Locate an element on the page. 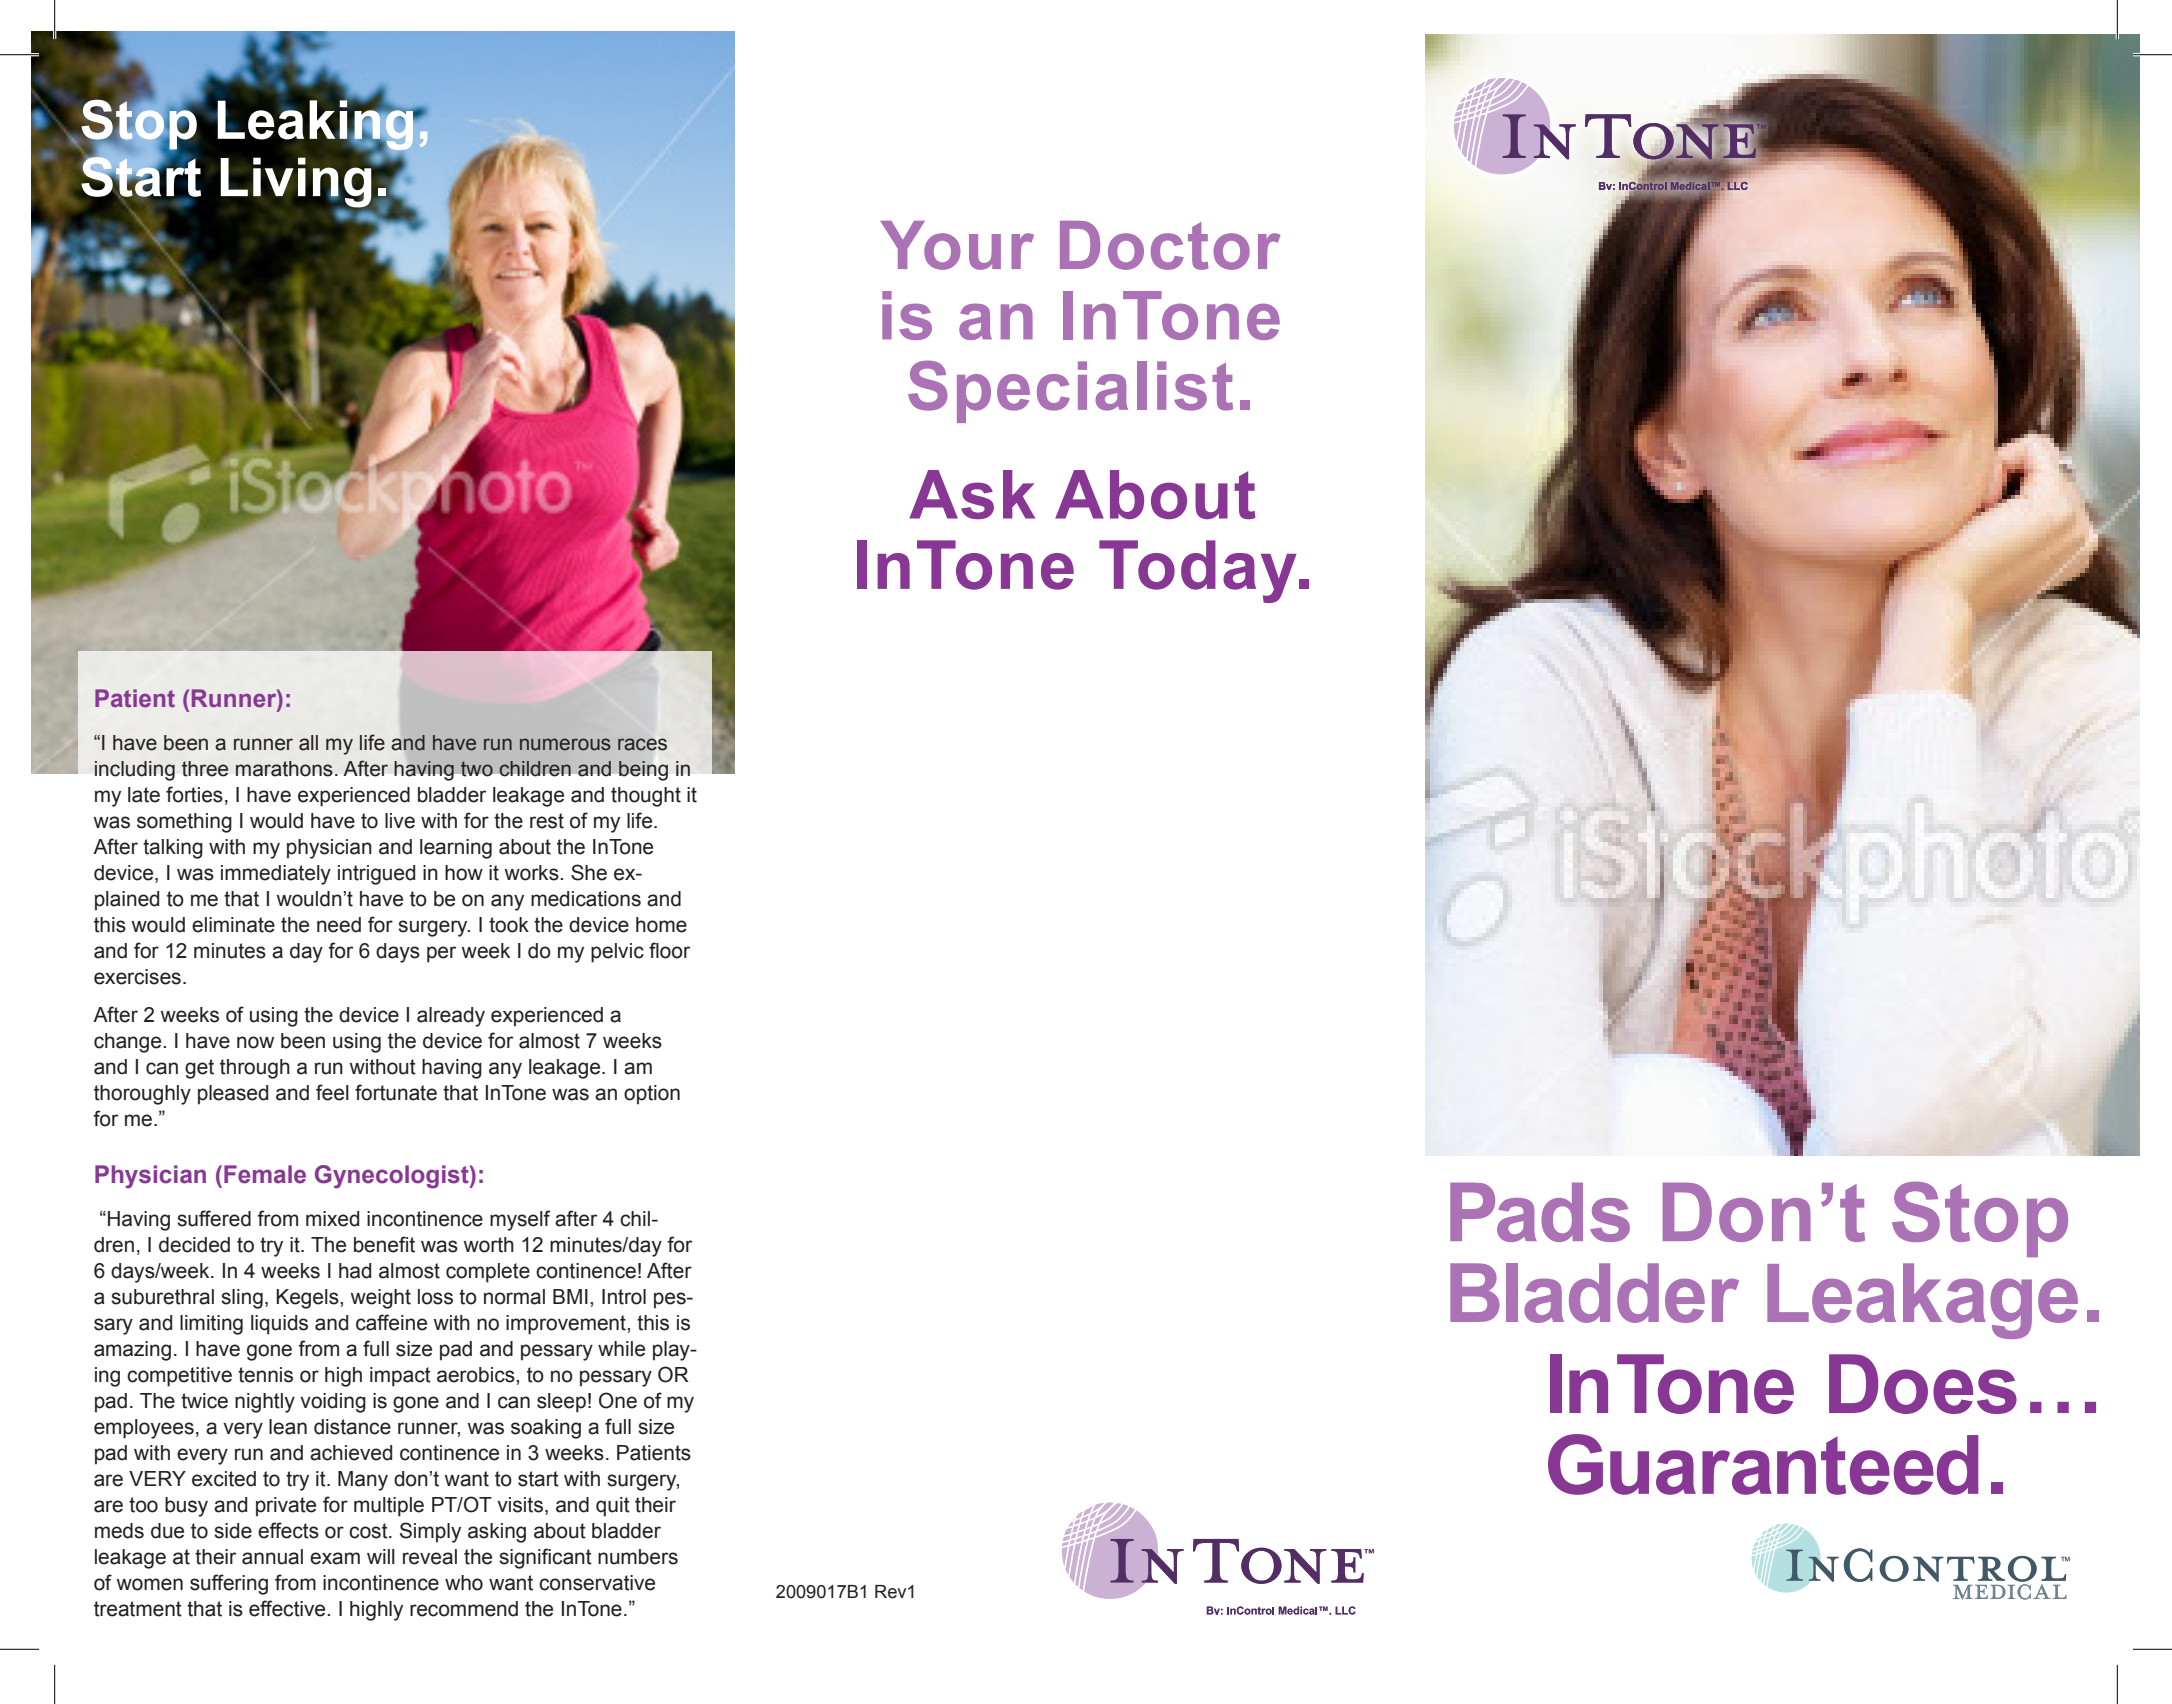  exam is located at coordinates (335, 1558).
